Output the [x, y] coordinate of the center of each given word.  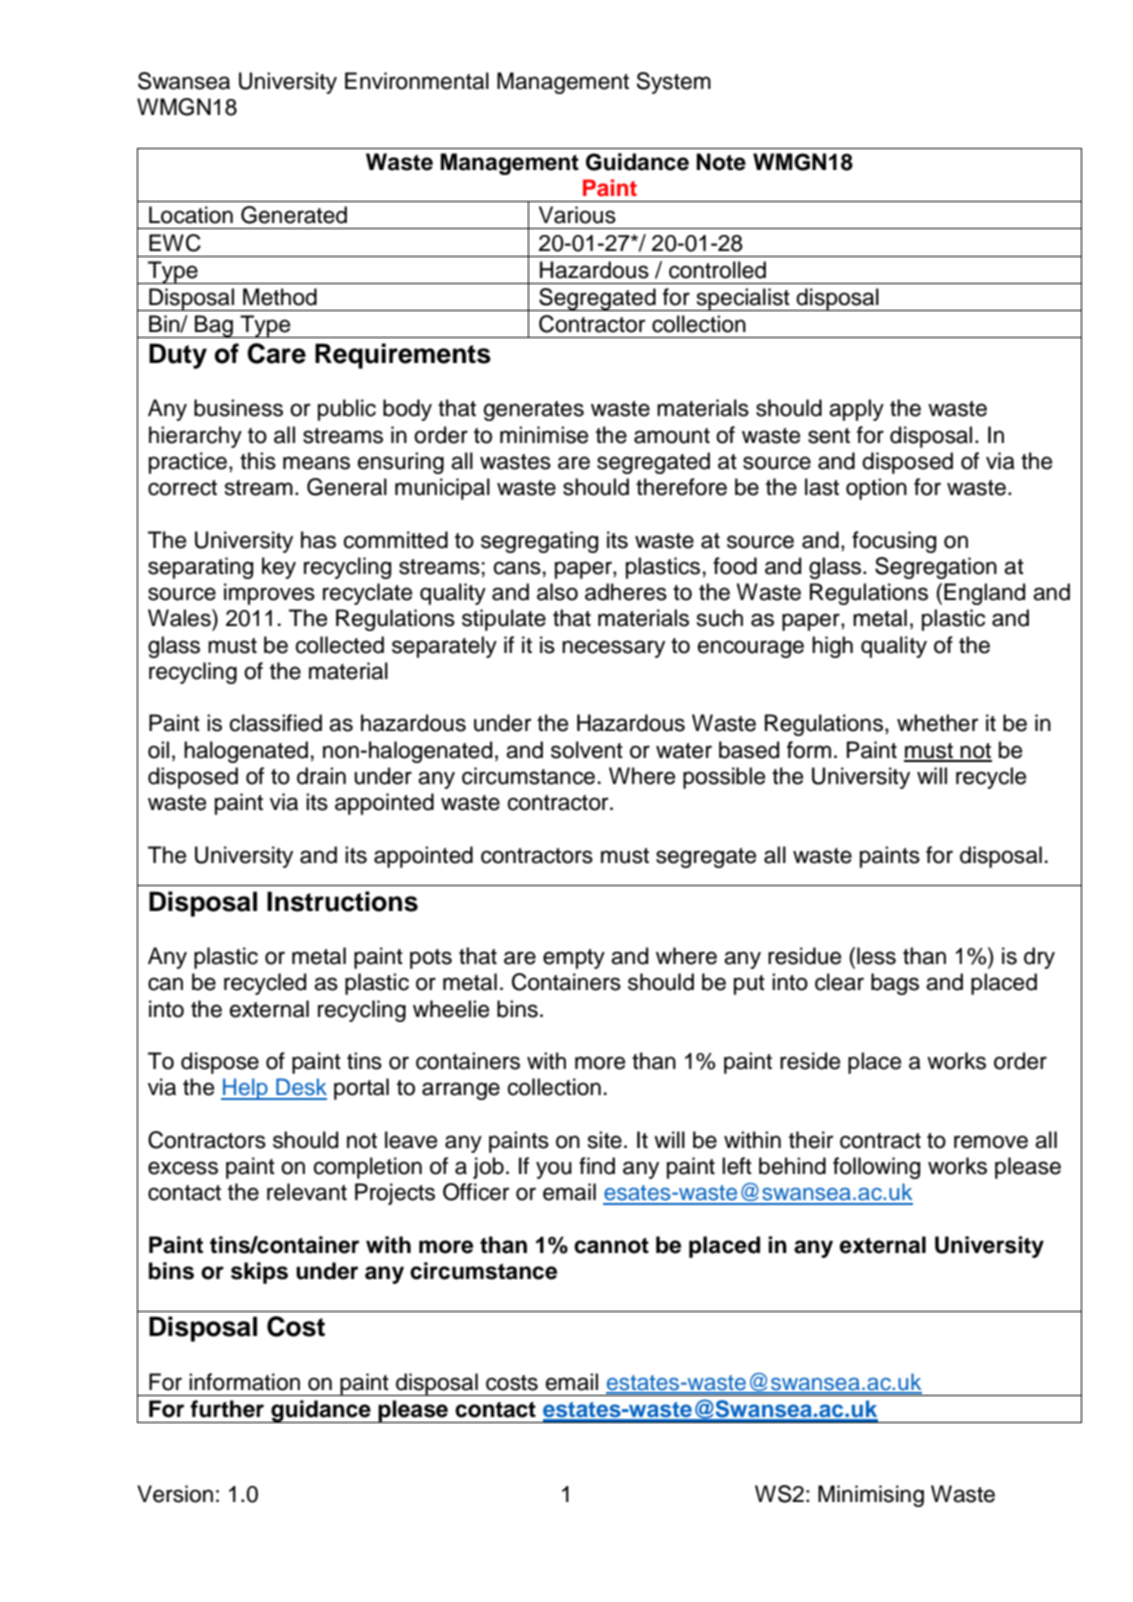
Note [721, 162]
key [279, 568]
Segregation [936, 568]
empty [574, 959]
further [227, 1409]
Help [245, 1089]
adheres [626, 592]
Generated [294, 215]
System [673, 83]
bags [895, 984]
